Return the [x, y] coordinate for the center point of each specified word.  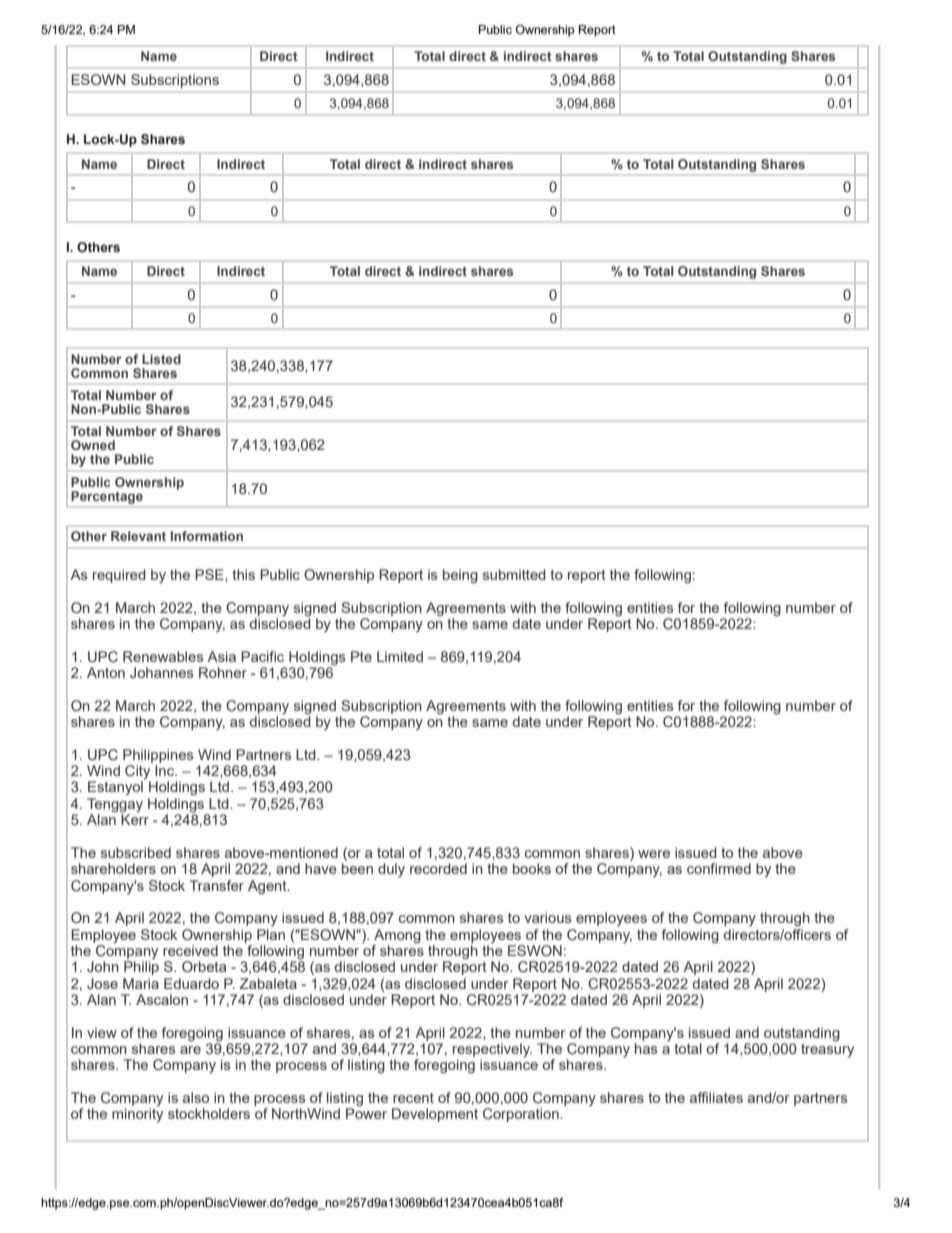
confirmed [719, 868]
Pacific [262, 656]
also [196, 1097]
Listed [161, 359]
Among [397, 936]
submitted [514, 574]
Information [207, 536]
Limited [400, 656]
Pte [361, 656]
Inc [166, 770]
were [654, 854]
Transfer [216, 885]
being [460, 576]
